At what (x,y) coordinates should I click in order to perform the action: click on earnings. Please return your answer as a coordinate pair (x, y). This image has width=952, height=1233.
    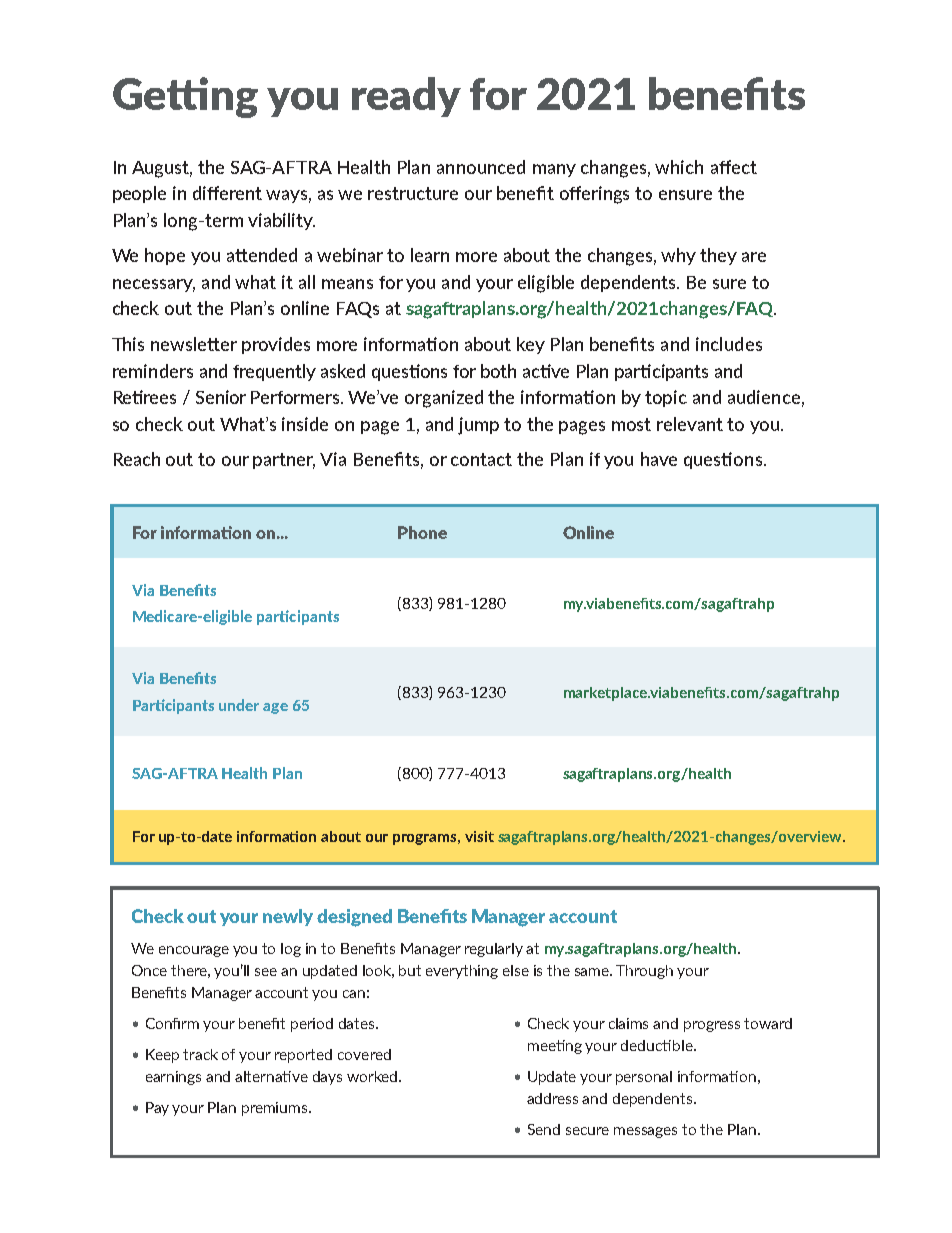
    Looking at the image, I should click on (173, 1078).
